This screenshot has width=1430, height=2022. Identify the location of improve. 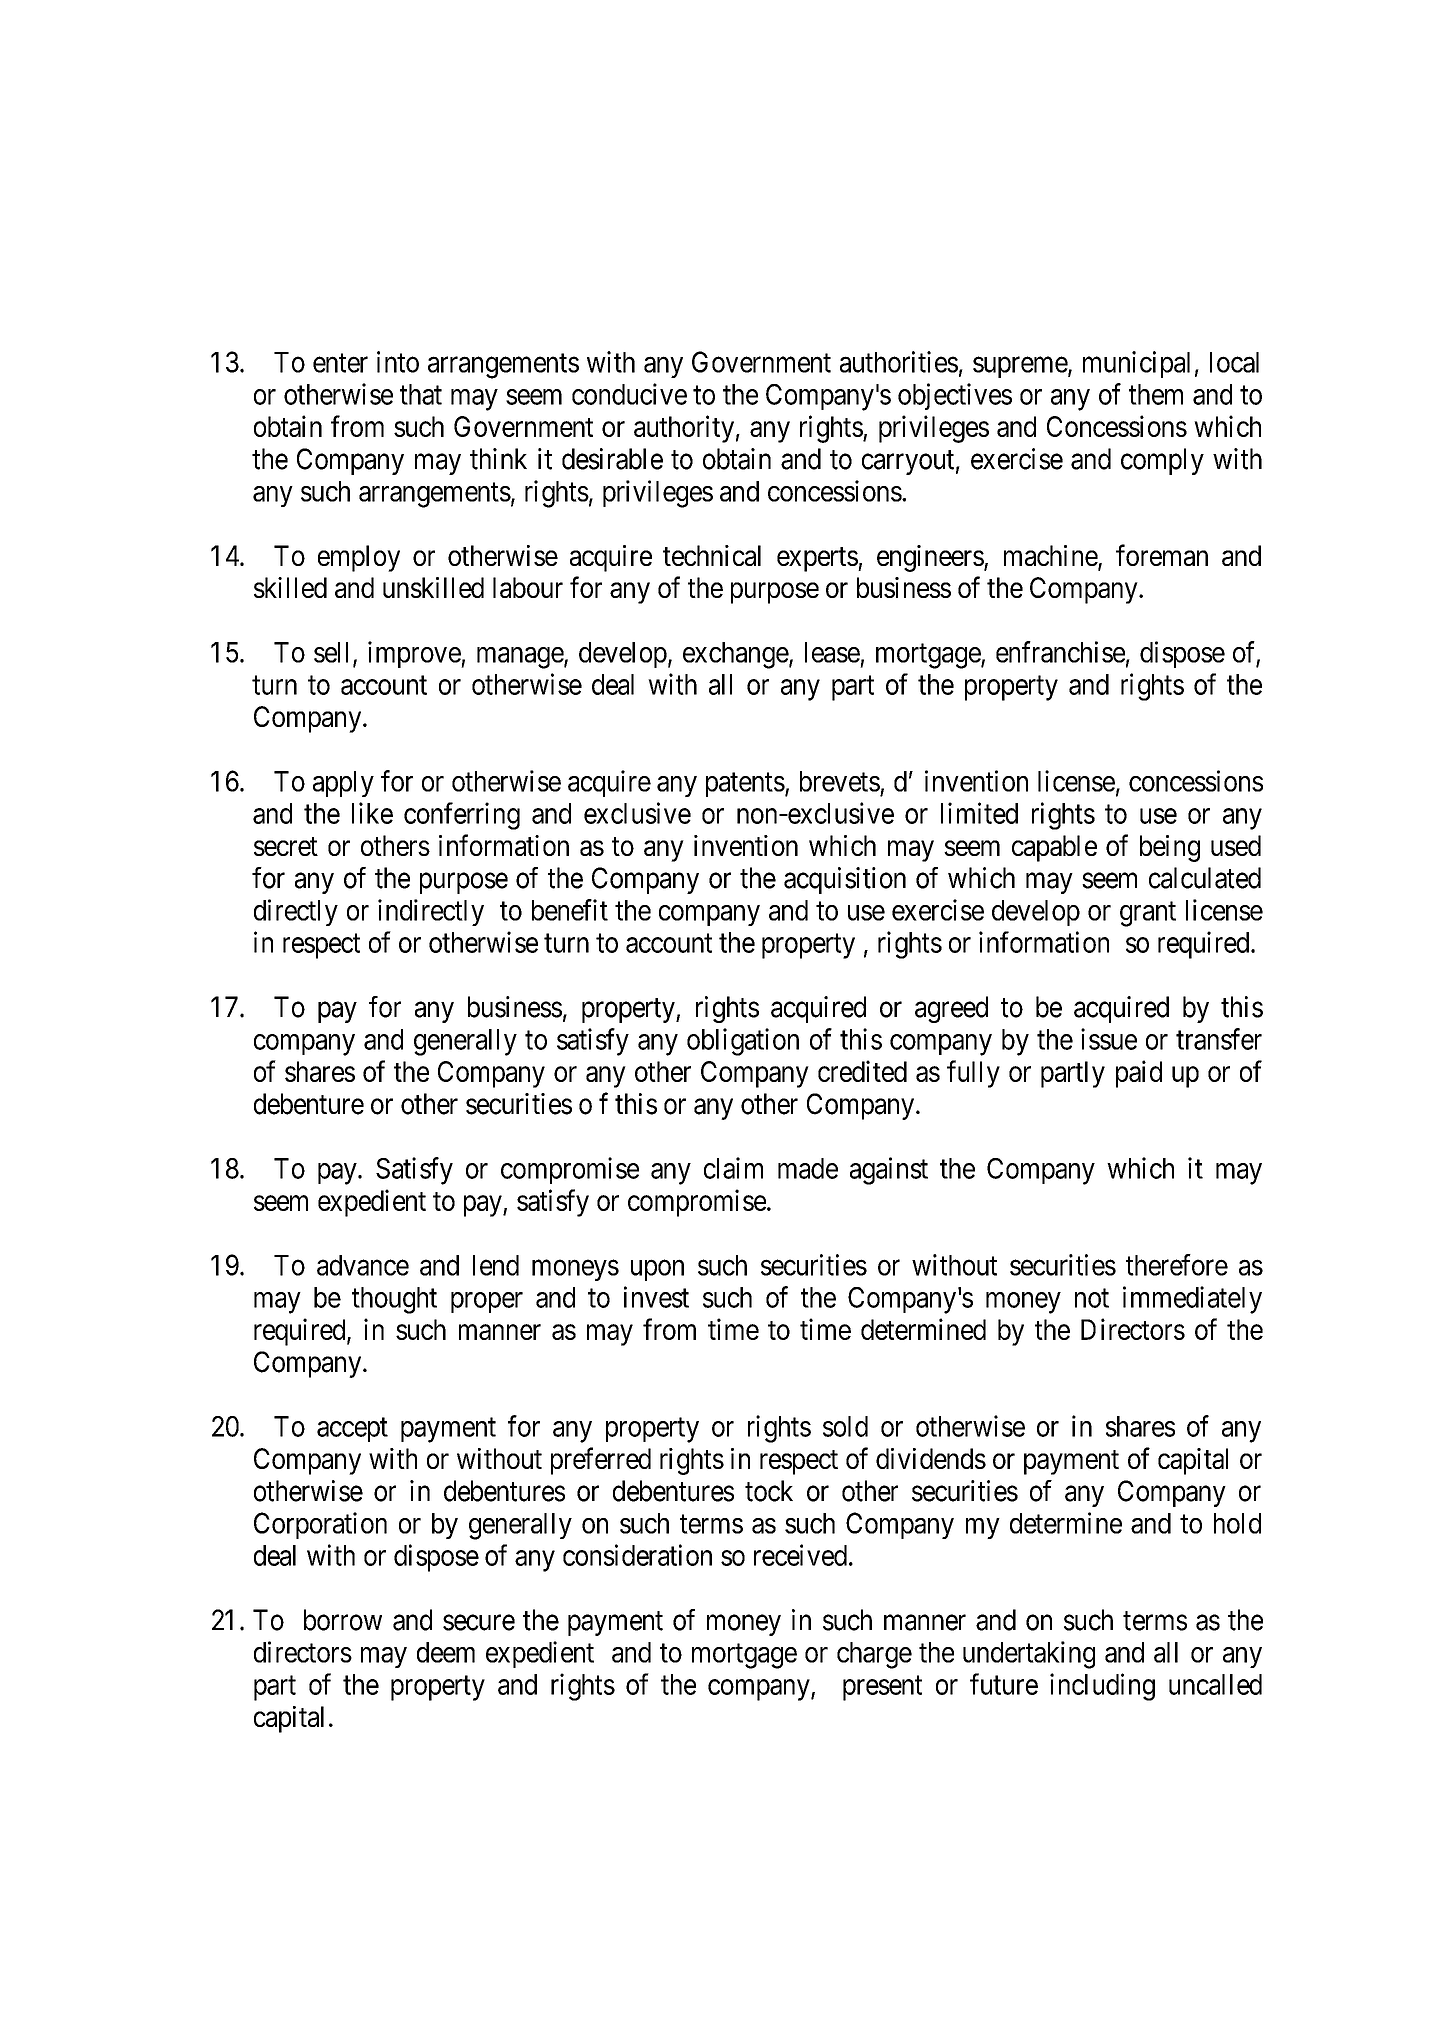
(415, 654).
